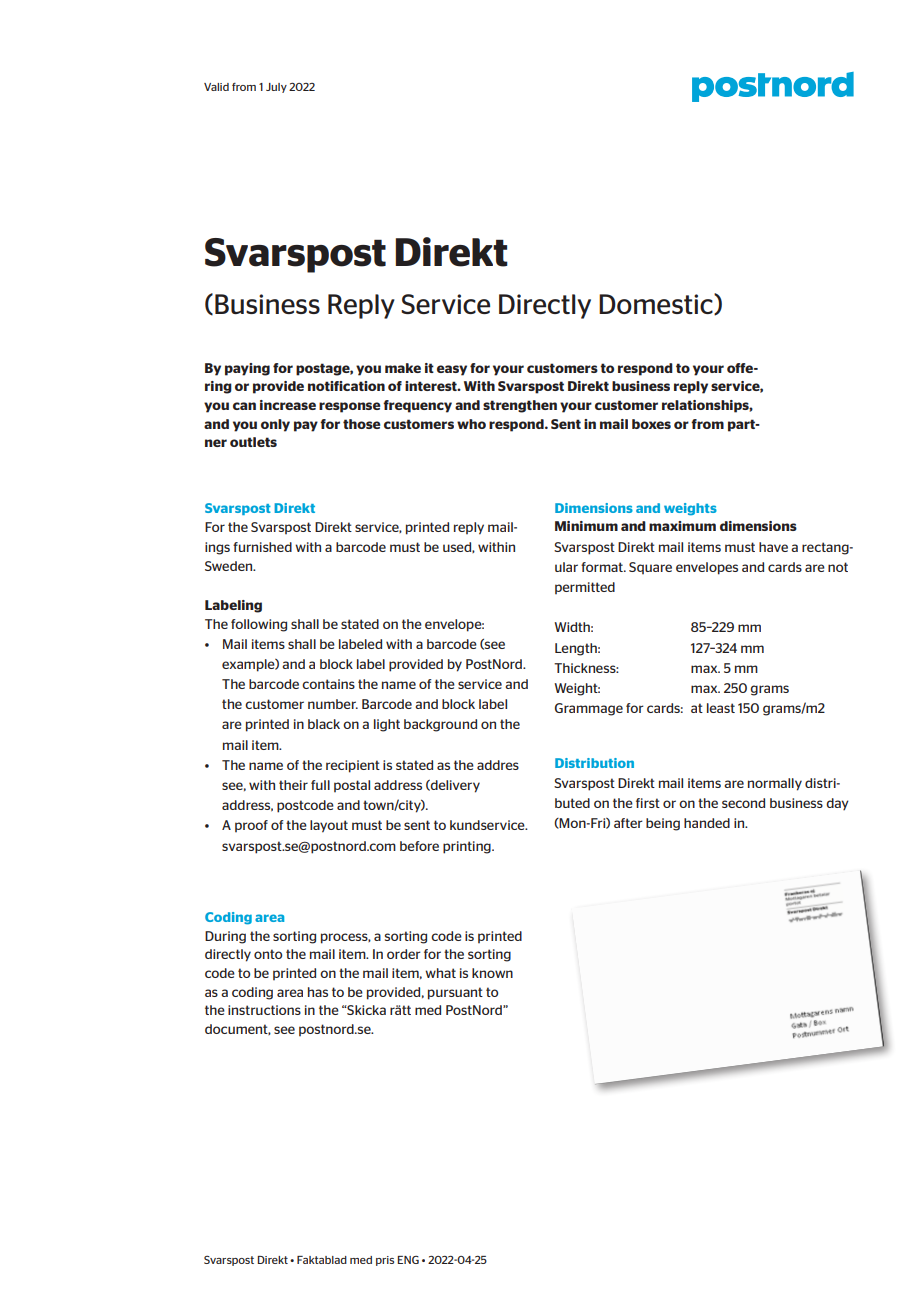 This screenshot has height=1308, width=924. What do you see at coordinates (328, 684) in the screenshot?
I see `contains` at bounding box center [328, 684].
